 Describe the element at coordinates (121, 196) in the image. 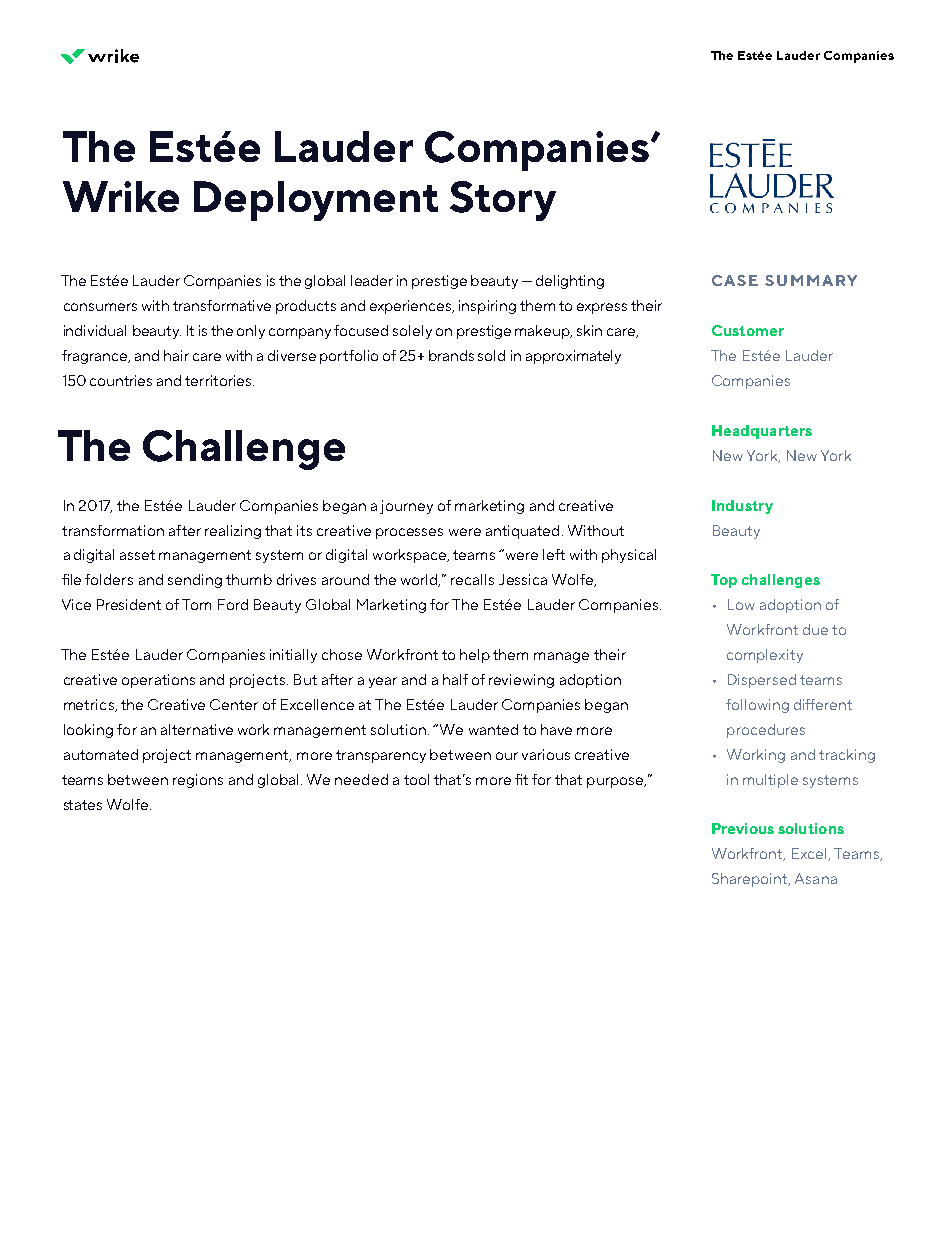

I see `Wrike` at that location.
